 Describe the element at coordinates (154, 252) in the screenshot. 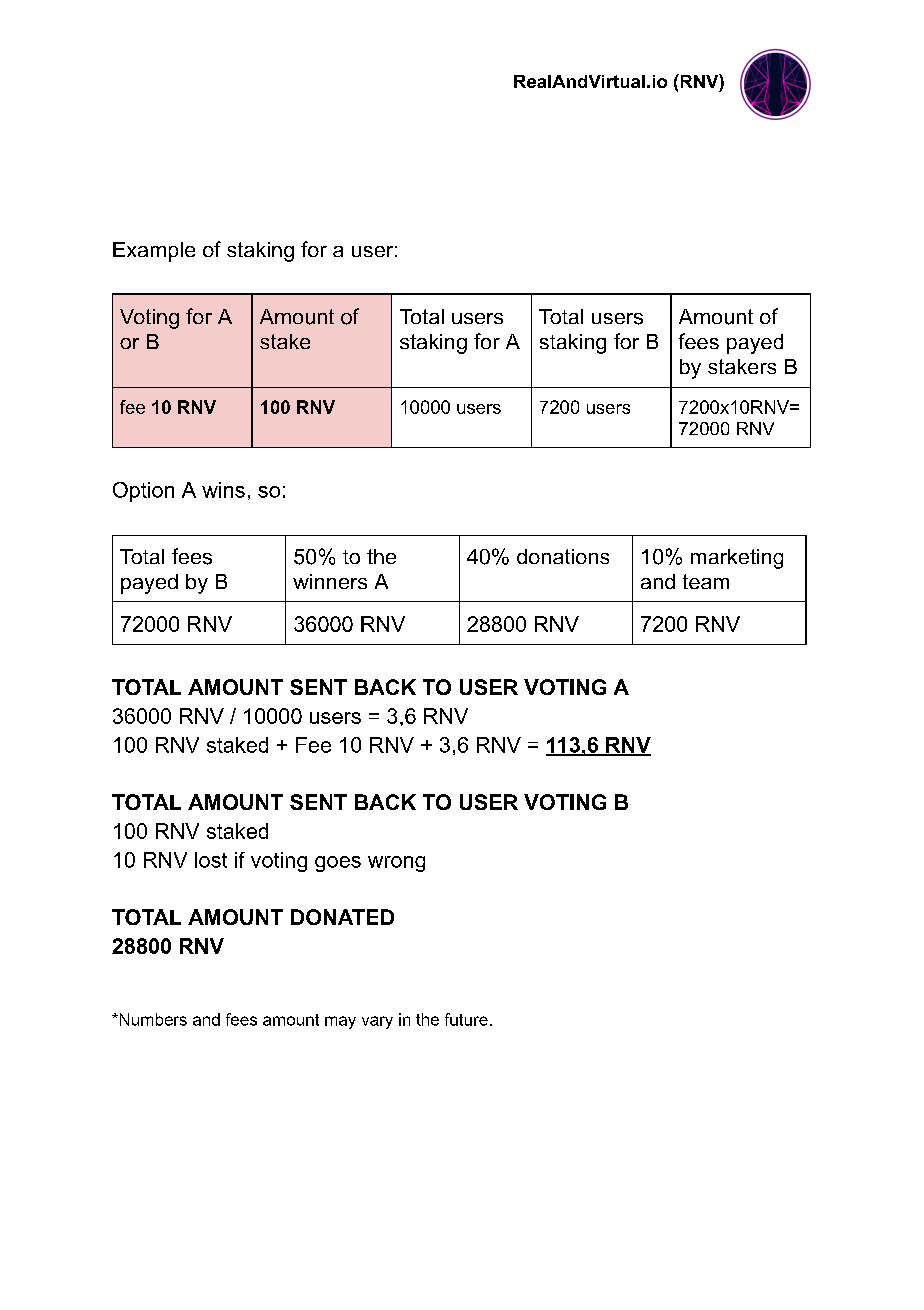

I see `Example` at that location.
